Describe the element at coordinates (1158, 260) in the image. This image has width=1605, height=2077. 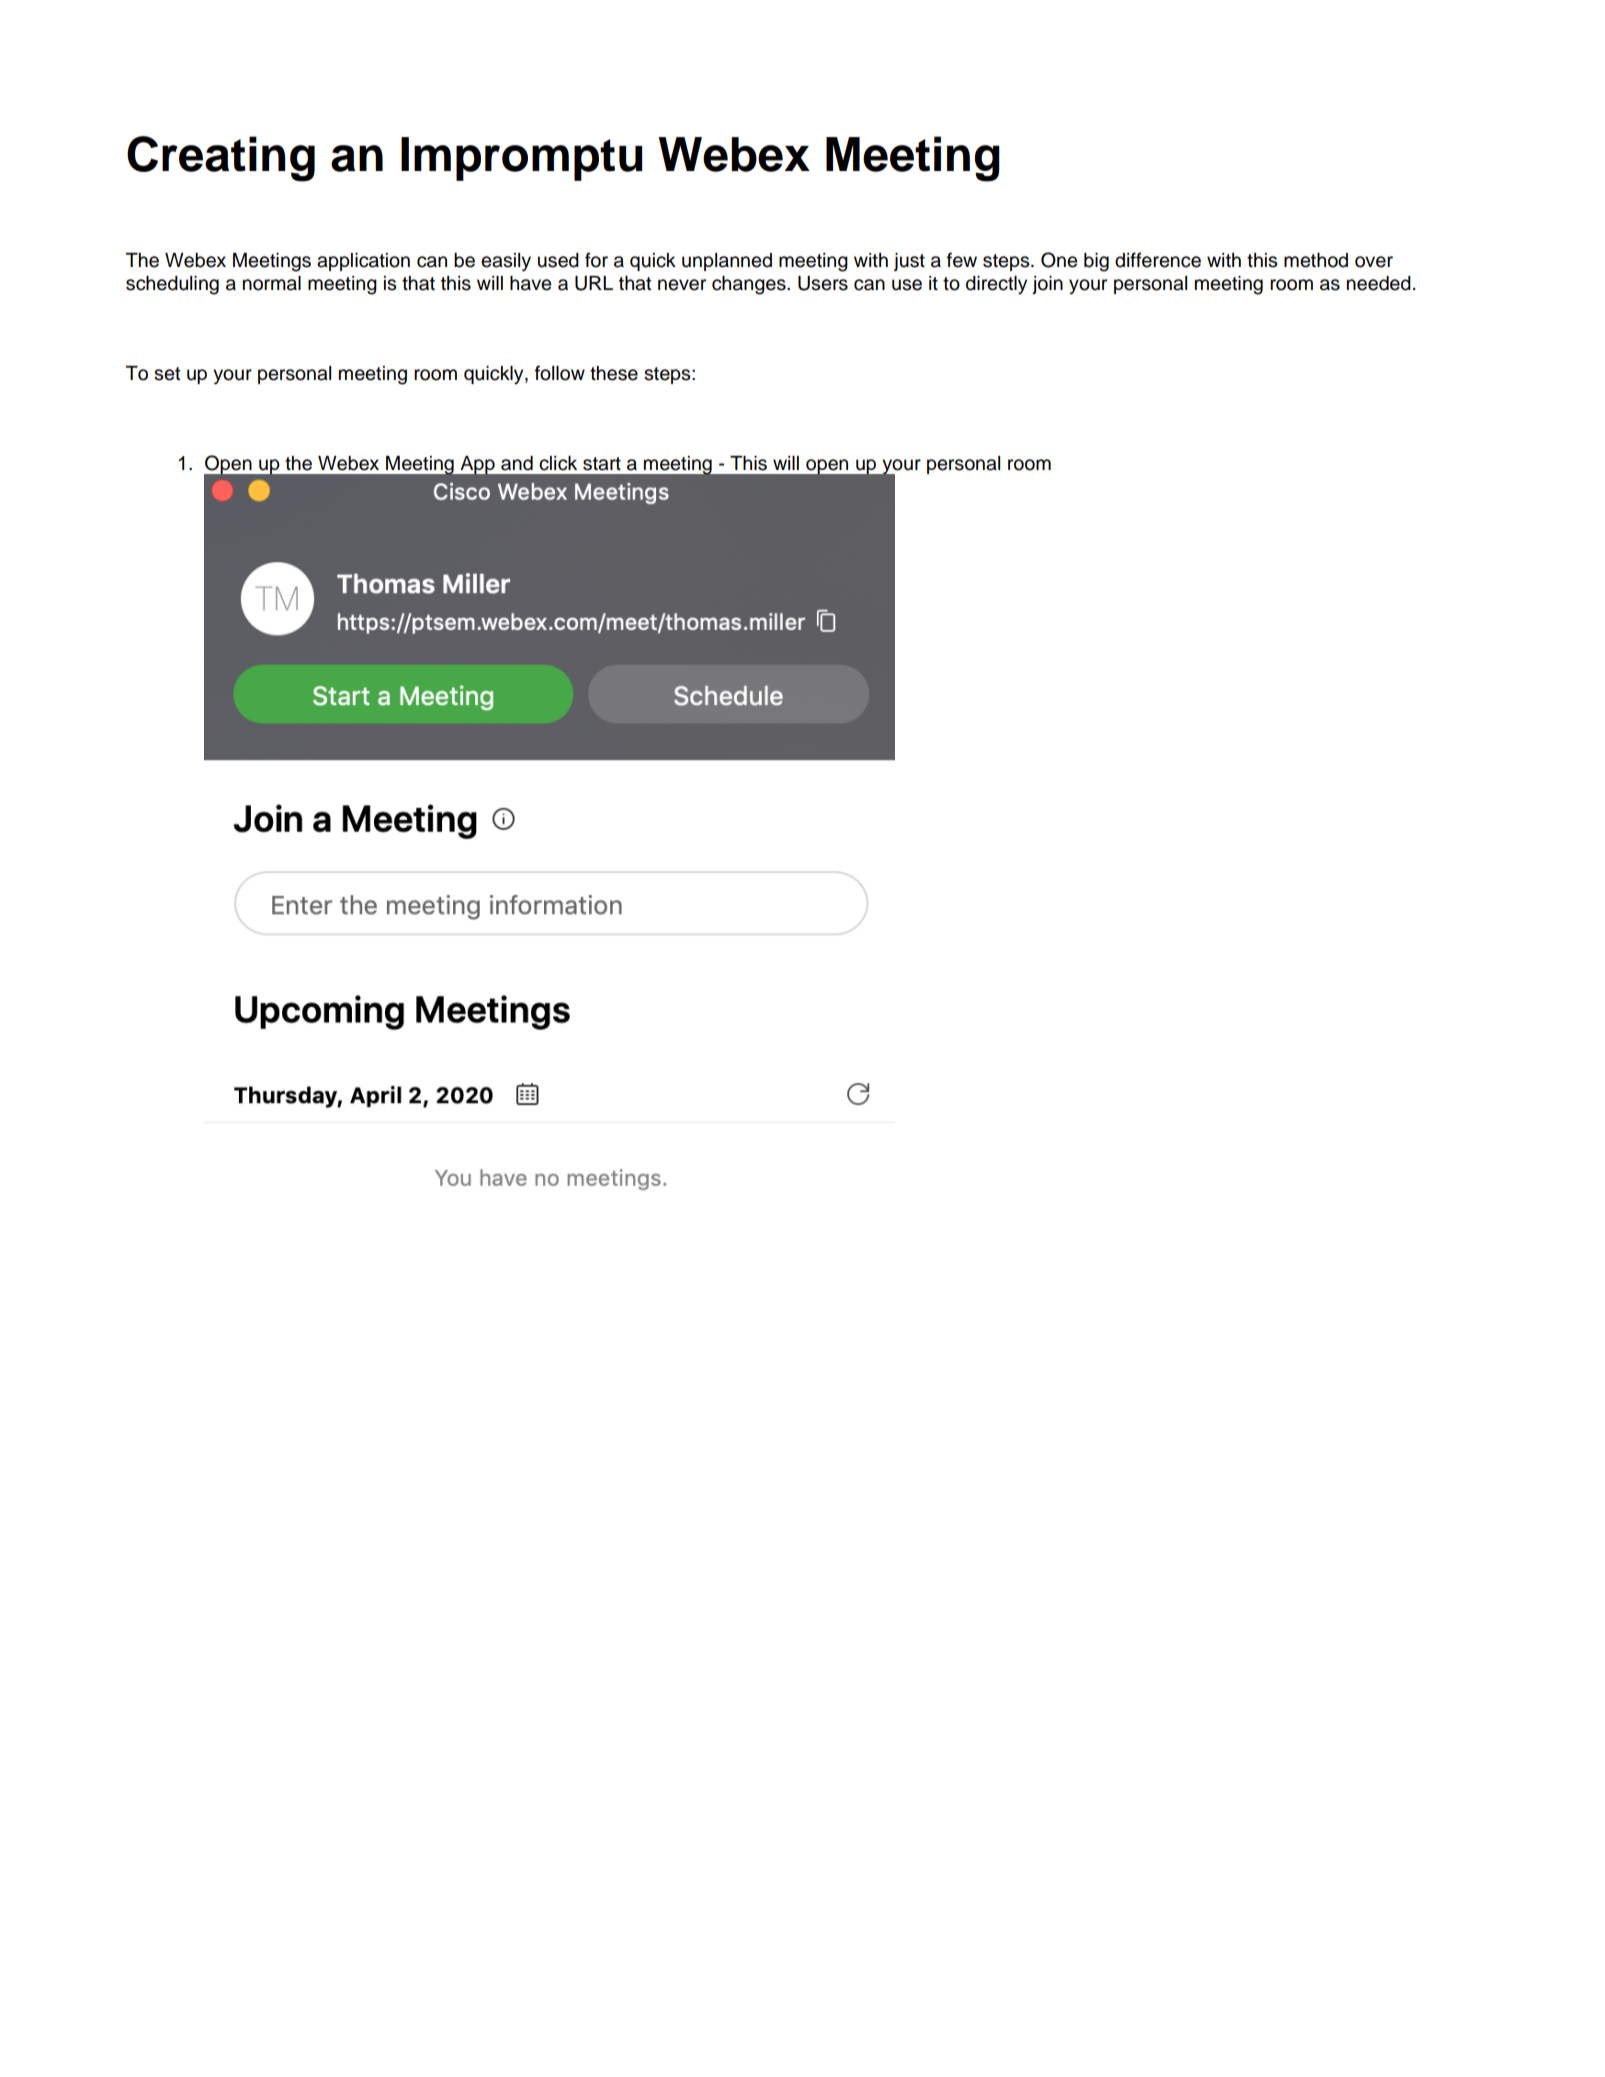
I see `difference` at that location.
